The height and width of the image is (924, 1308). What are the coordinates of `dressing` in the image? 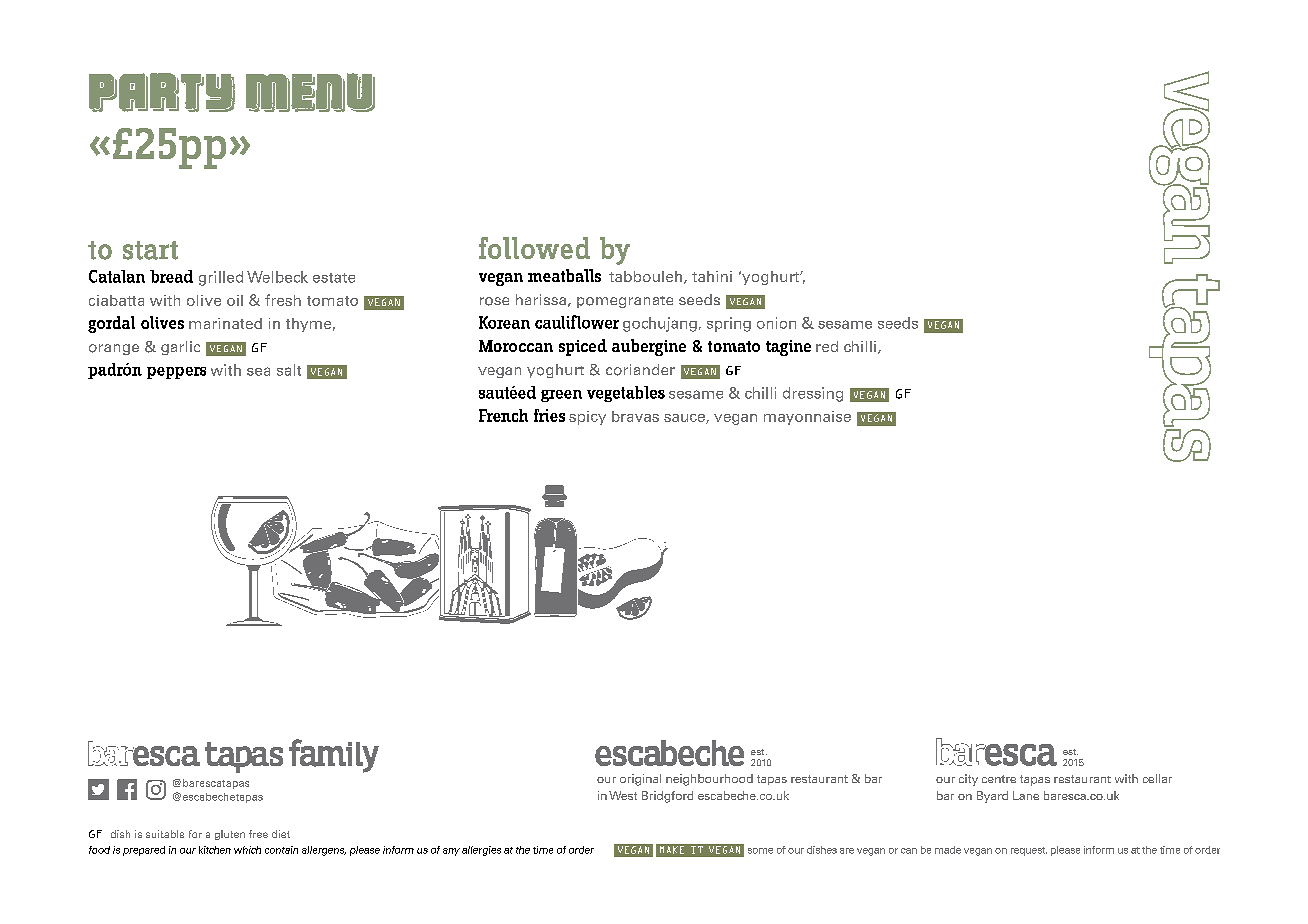 It's located at (813, 394).
